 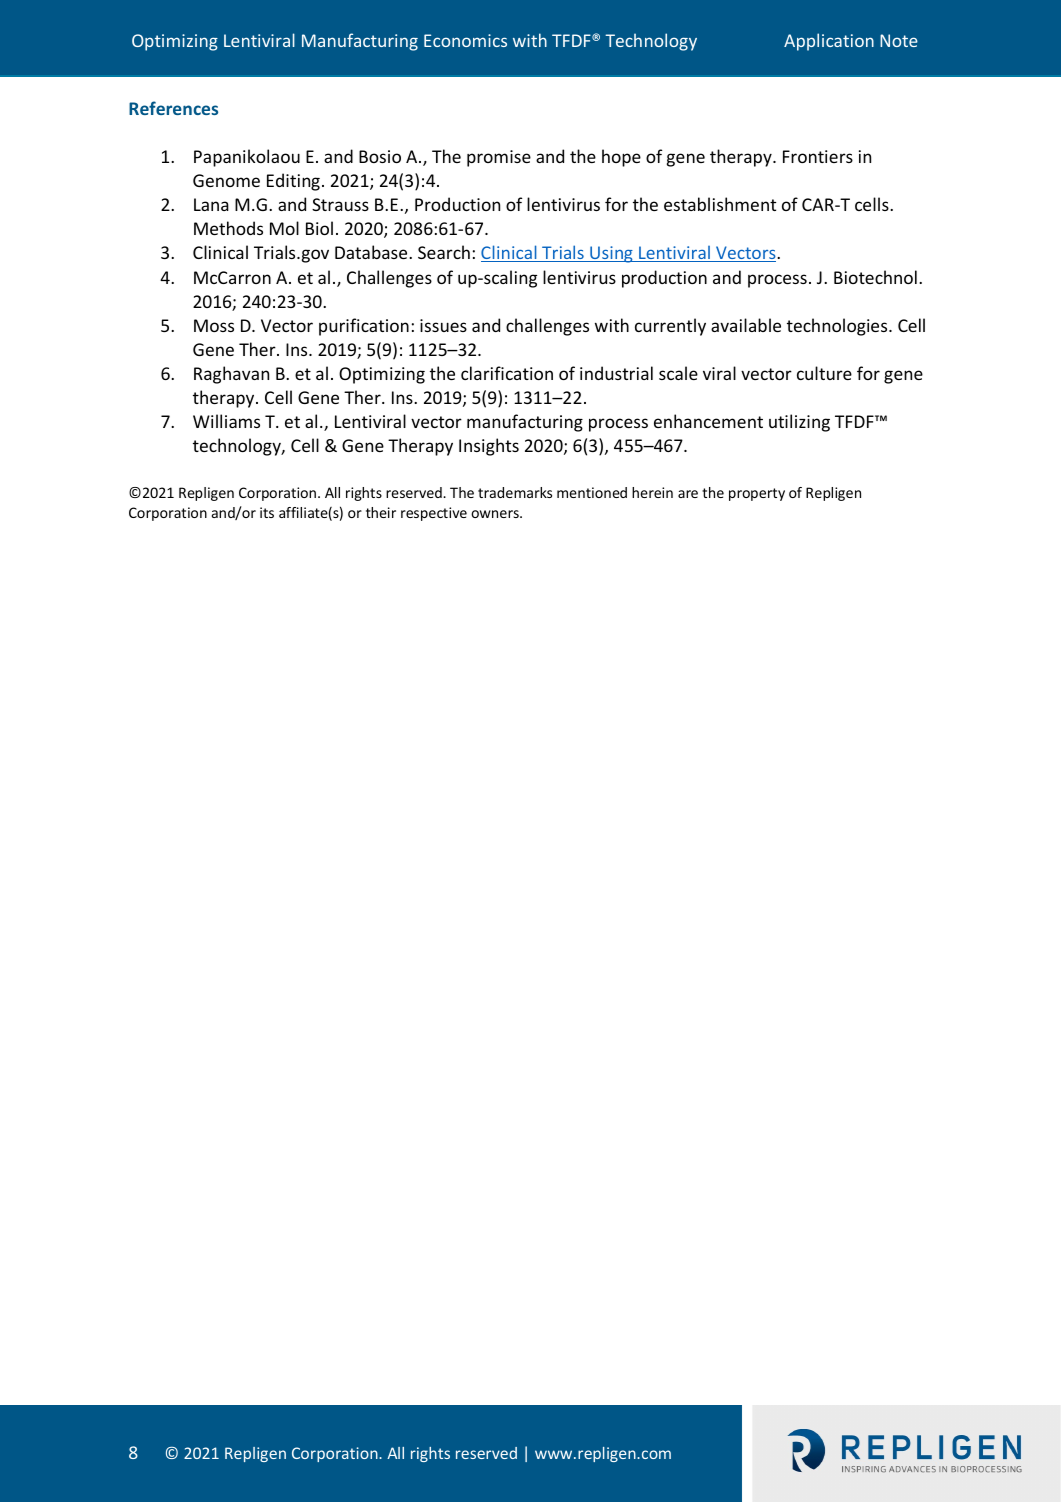 What do you see at coordinates (720, 204) in the screenshot?
I see `establishment` at bounding box center [720, 204].
